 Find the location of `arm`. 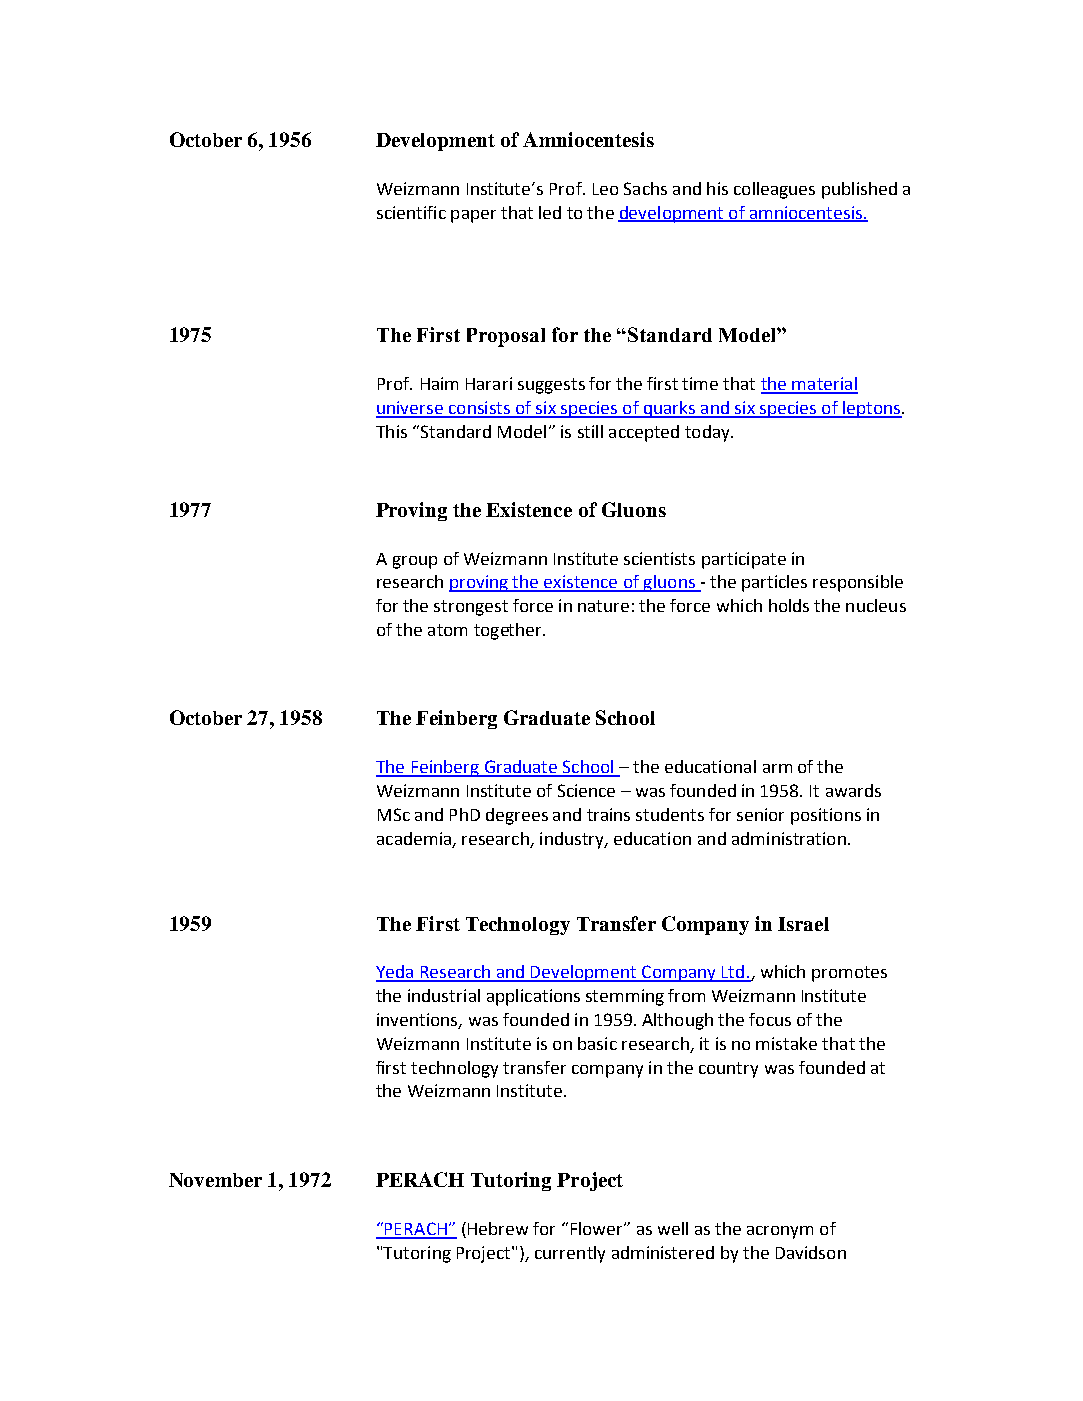

arm is located at coordinates (777, 768).
